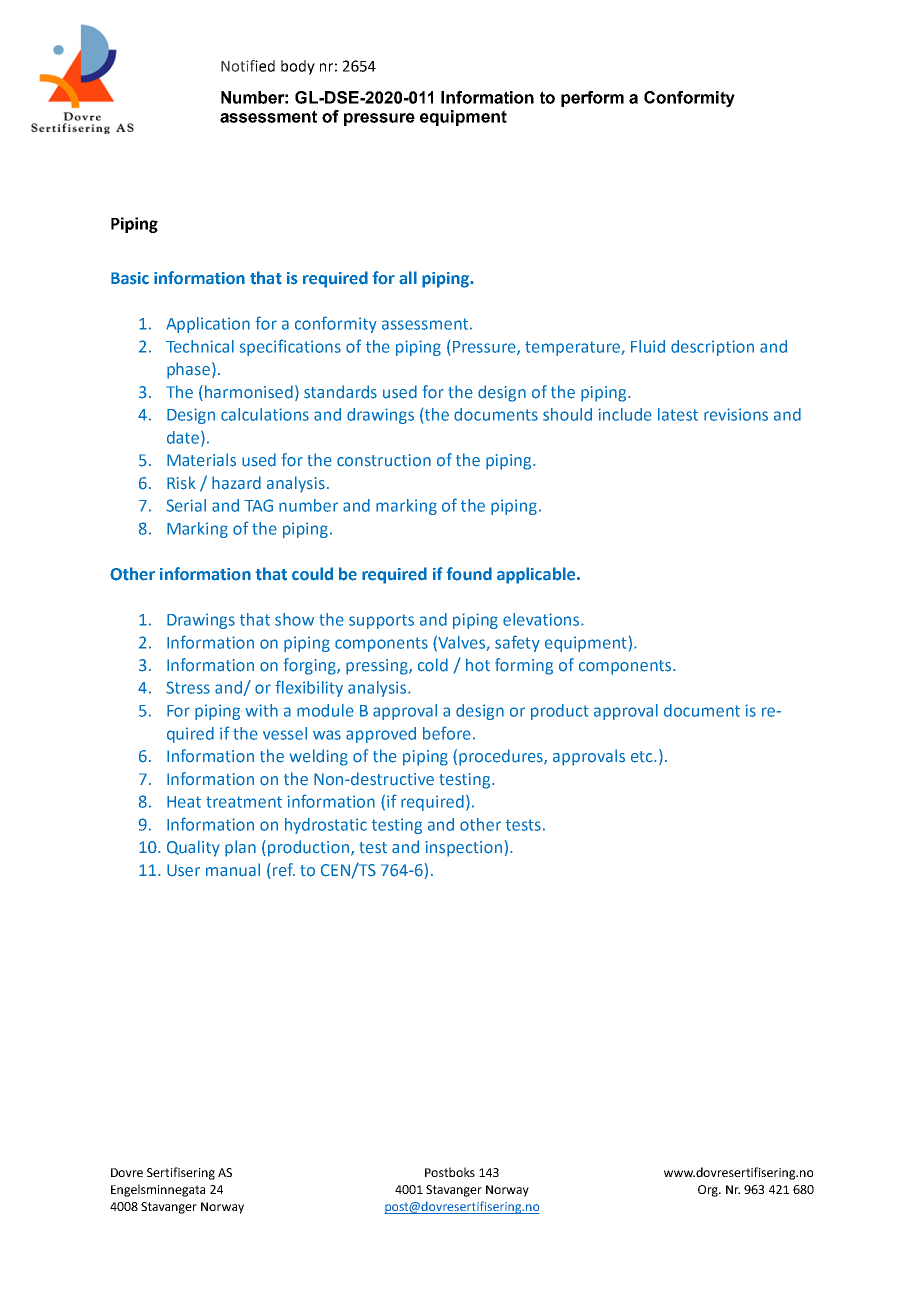 Image resolution: width=924 pixels, height=1308 pixels. Describe the element at coordinates (408, 278) in the page. I see `all` at that location.
